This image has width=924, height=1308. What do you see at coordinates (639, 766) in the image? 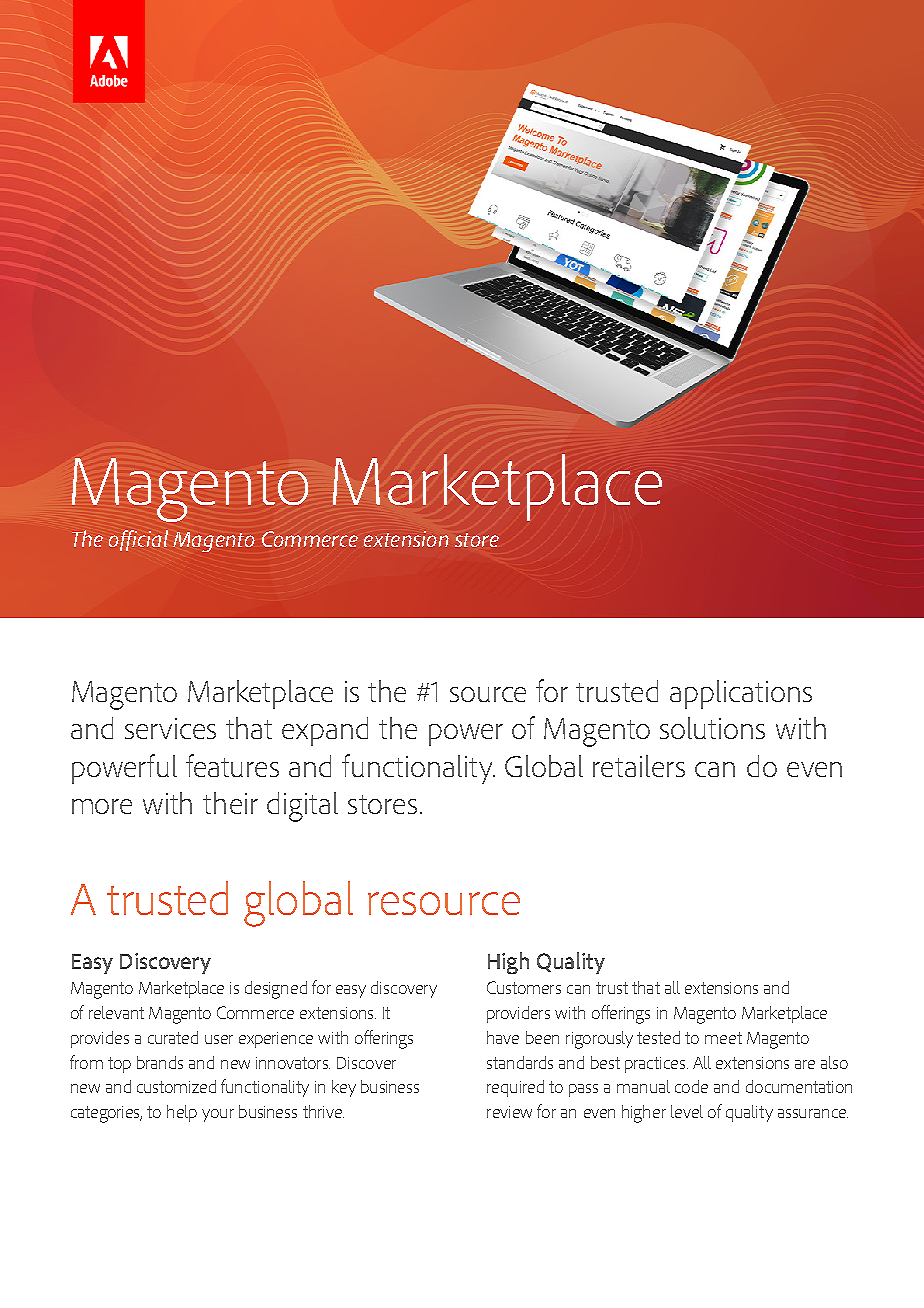
I see `retailers` at bounding box center [639, 766].
